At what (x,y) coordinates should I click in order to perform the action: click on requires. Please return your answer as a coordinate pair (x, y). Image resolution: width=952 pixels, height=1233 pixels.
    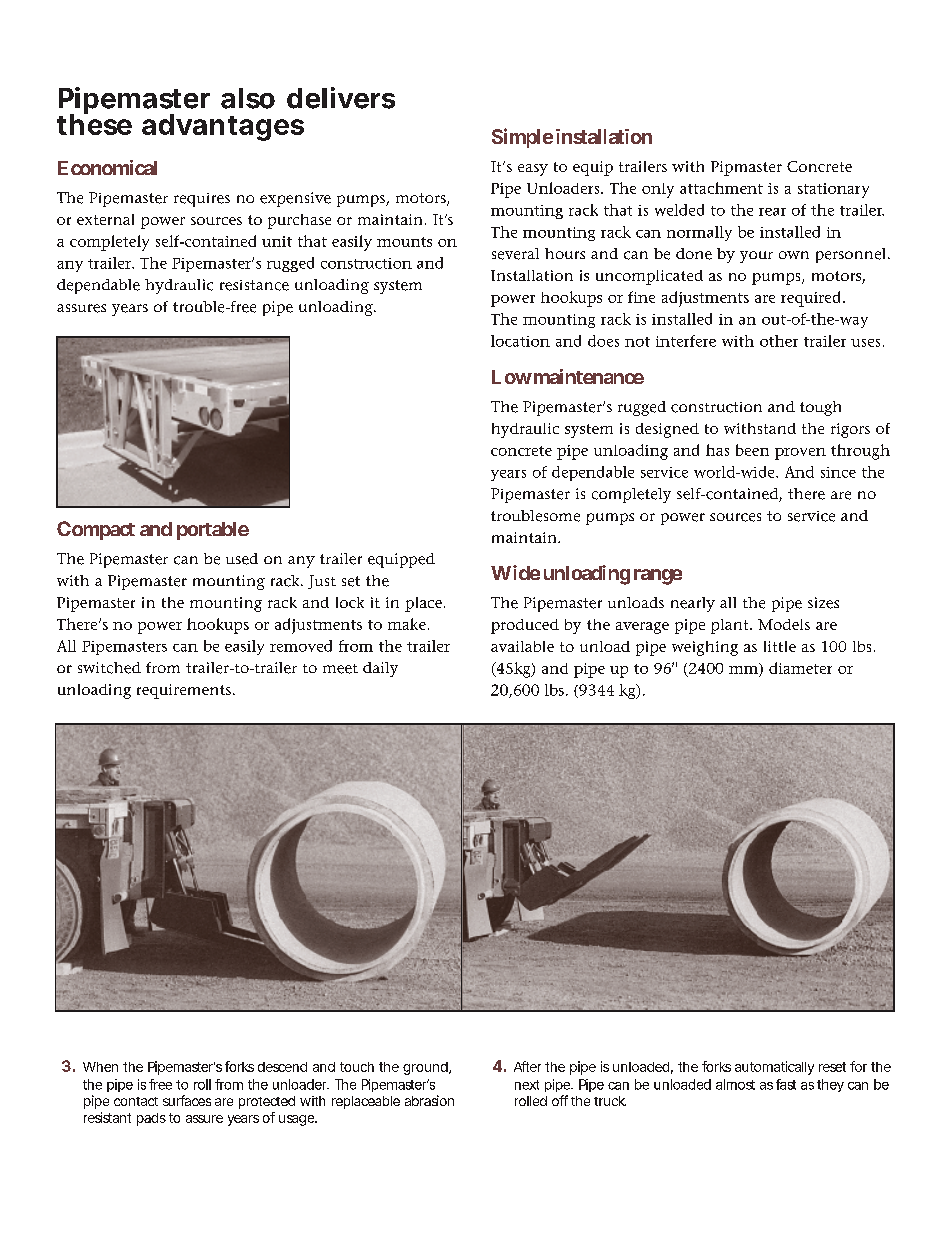
    Looking at the image, I should click on (202, 200).
